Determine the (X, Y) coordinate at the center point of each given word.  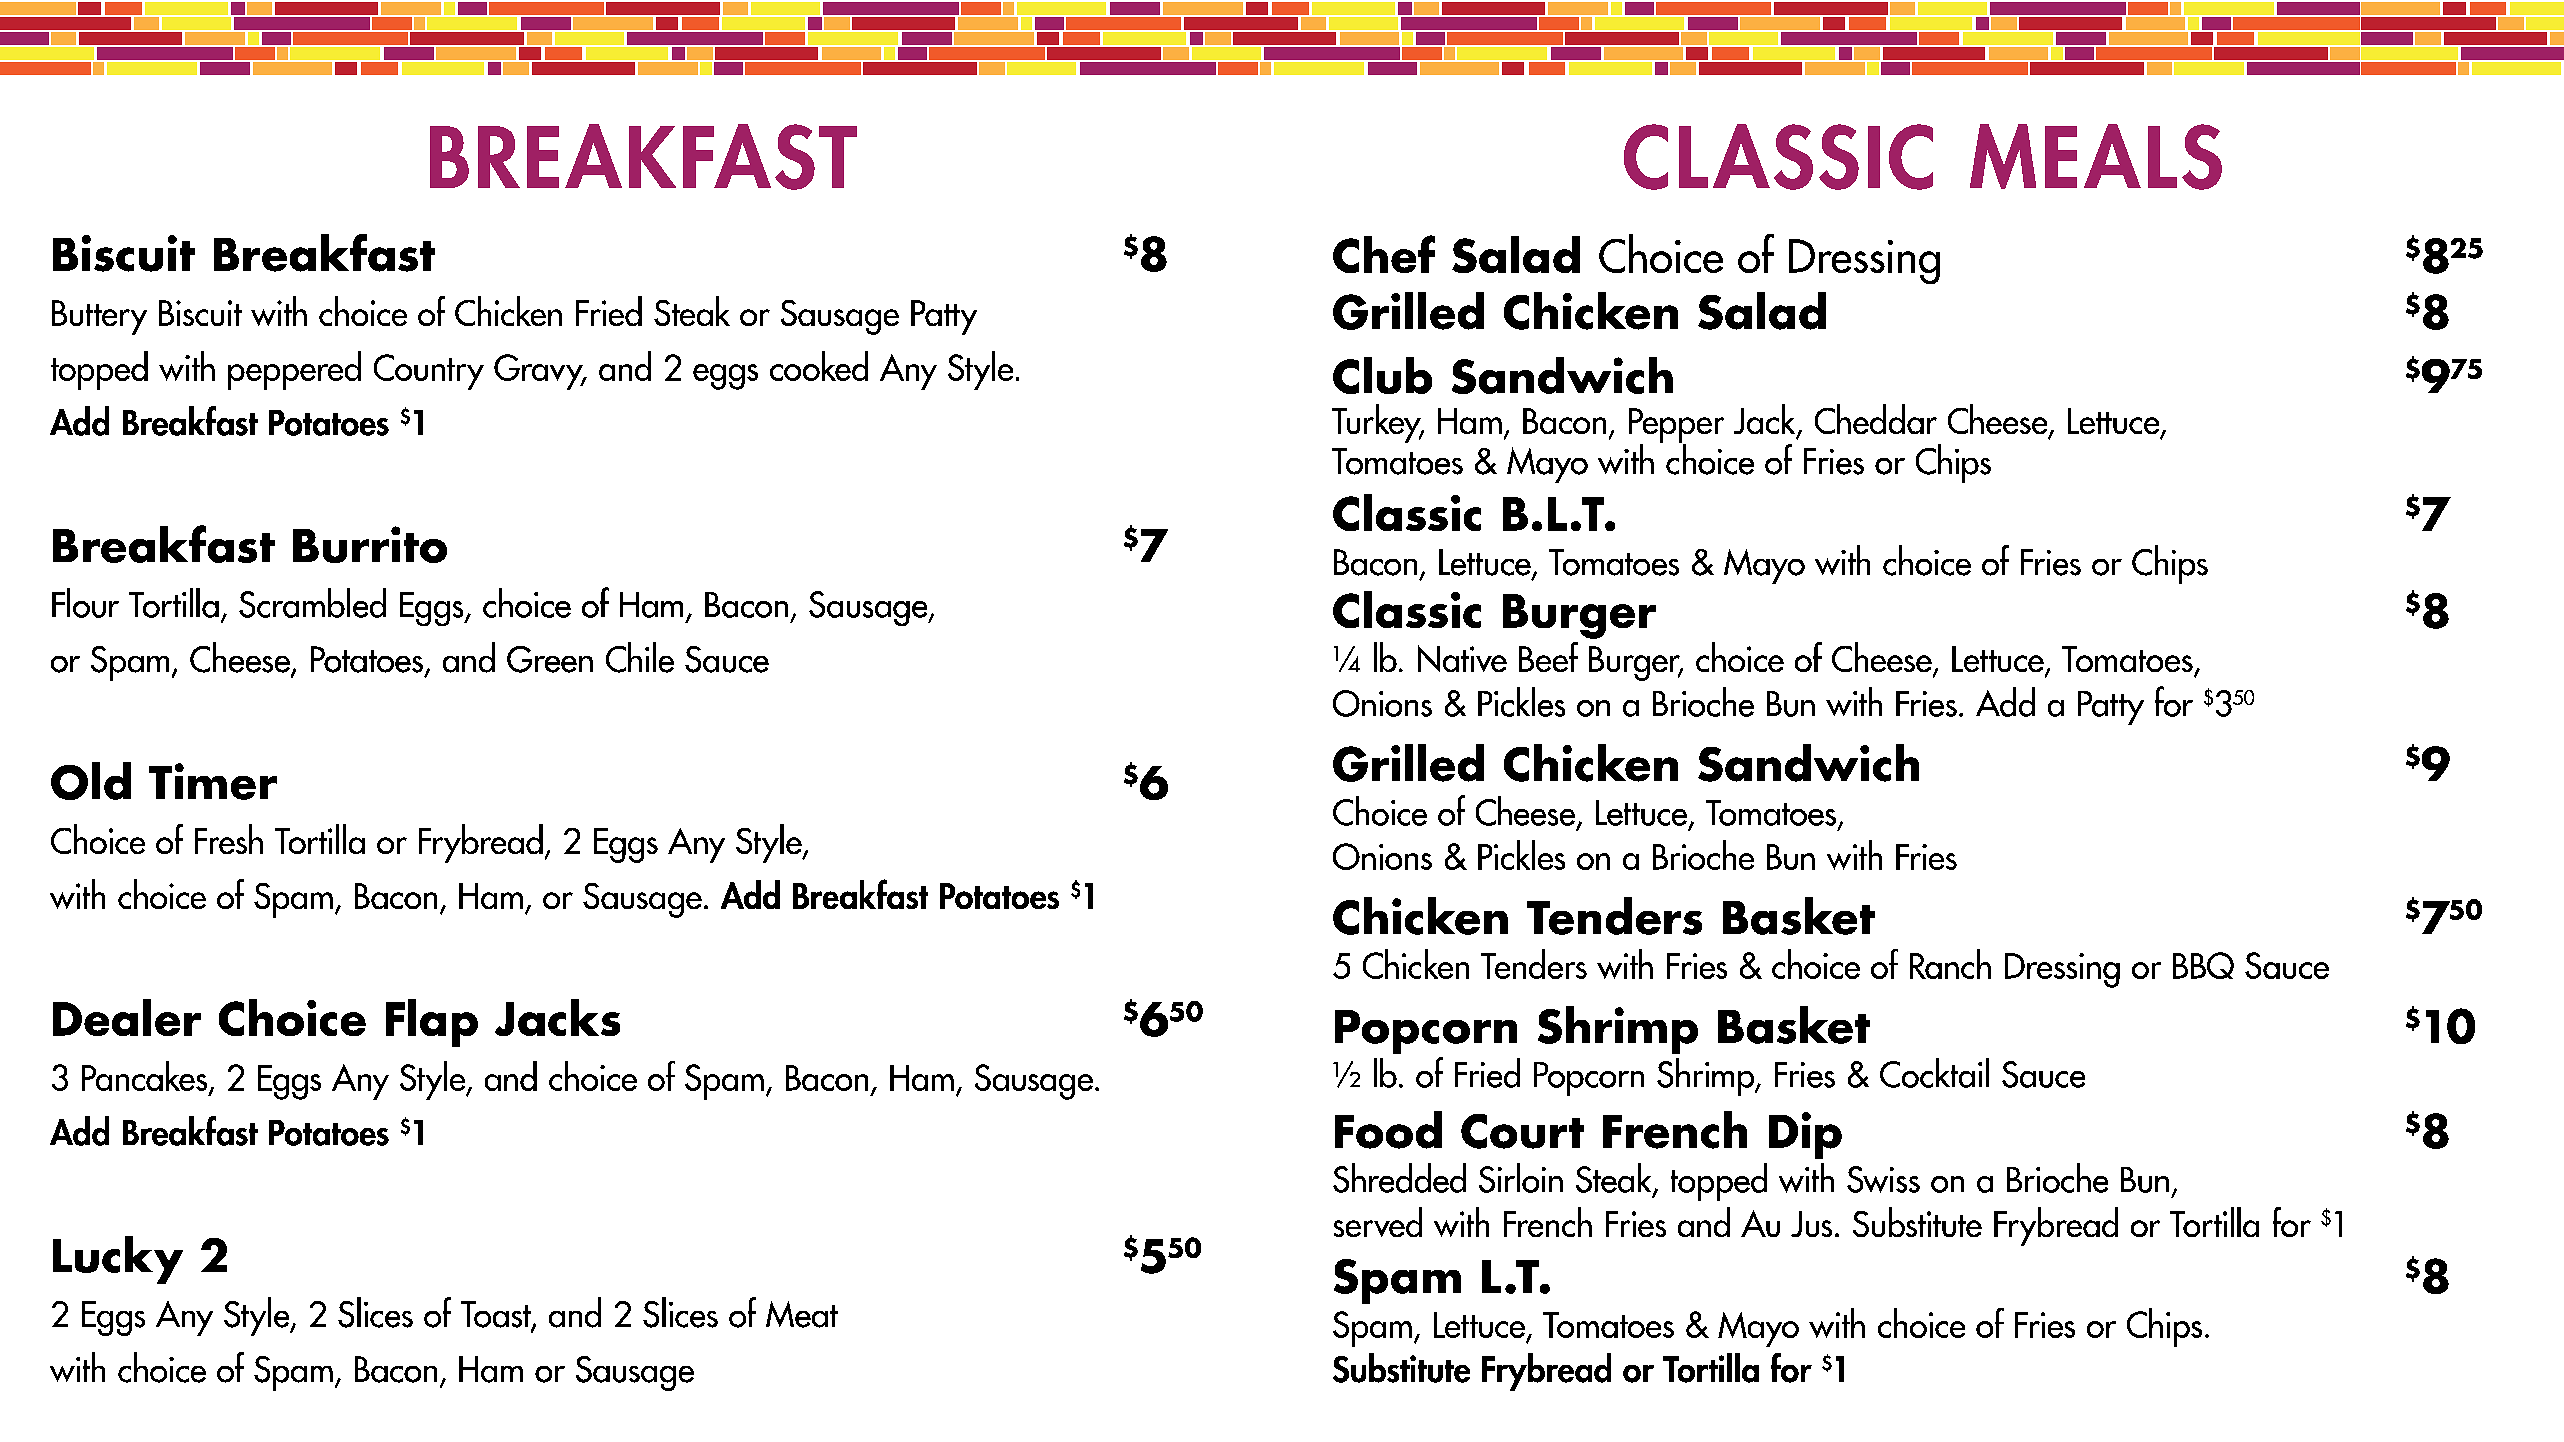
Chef (1384, 254)
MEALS (2096, 157)
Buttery (99, 317)
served (1378, 1222)
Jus (1811, 1224)
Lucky (118, 1260)
